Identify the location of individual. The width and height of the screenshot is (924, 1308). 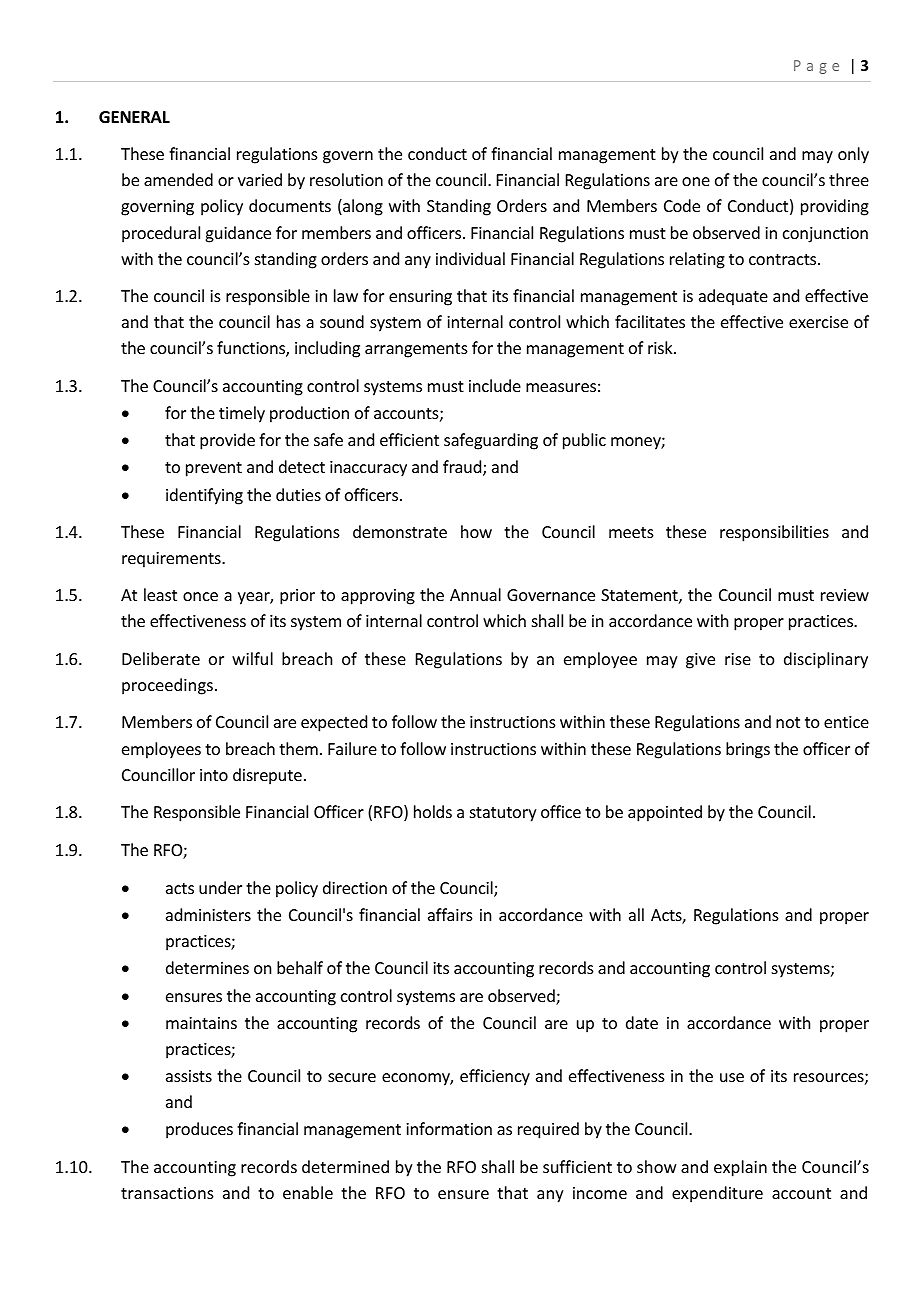
(470, 258).
